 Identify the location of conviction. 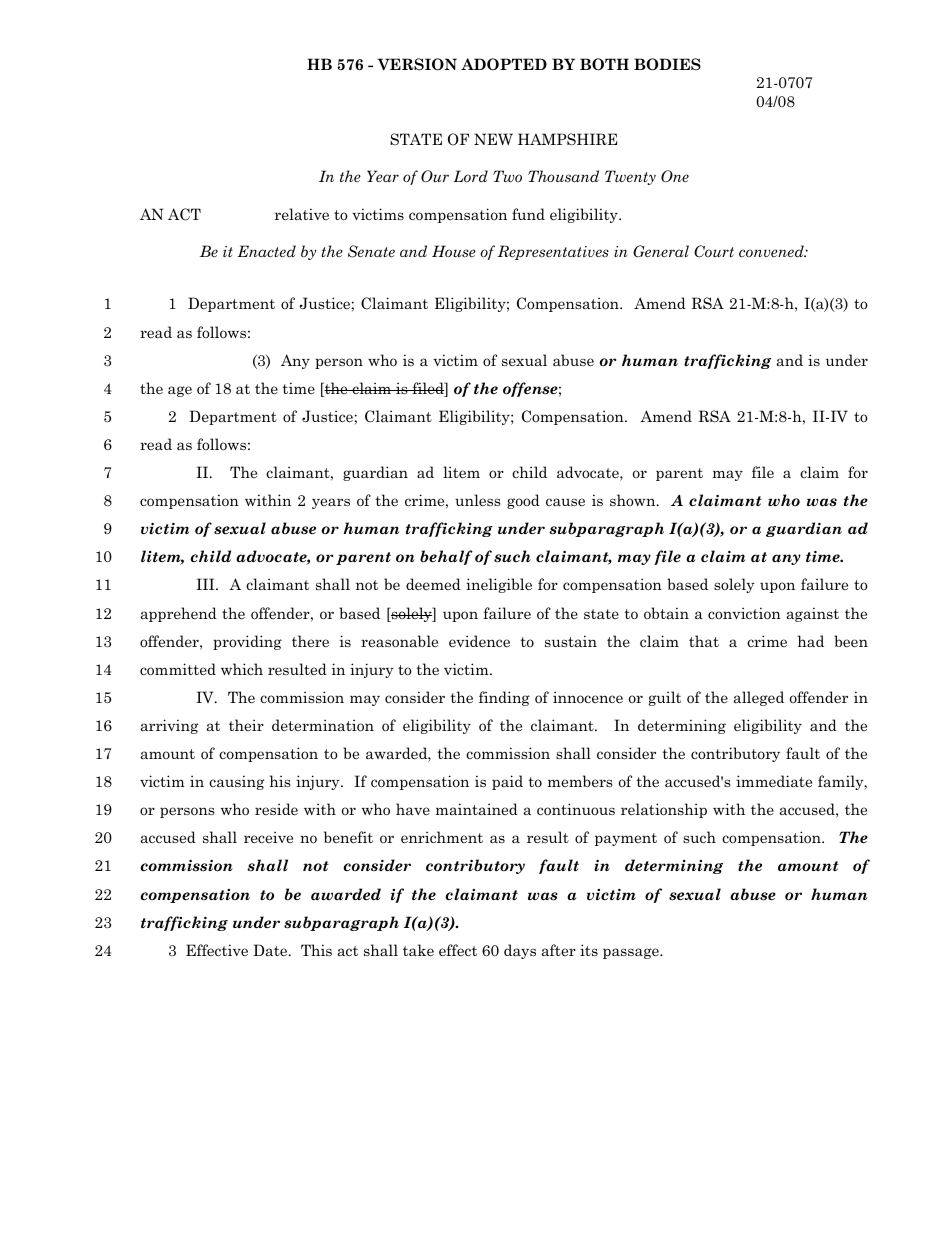
(744, 613).
